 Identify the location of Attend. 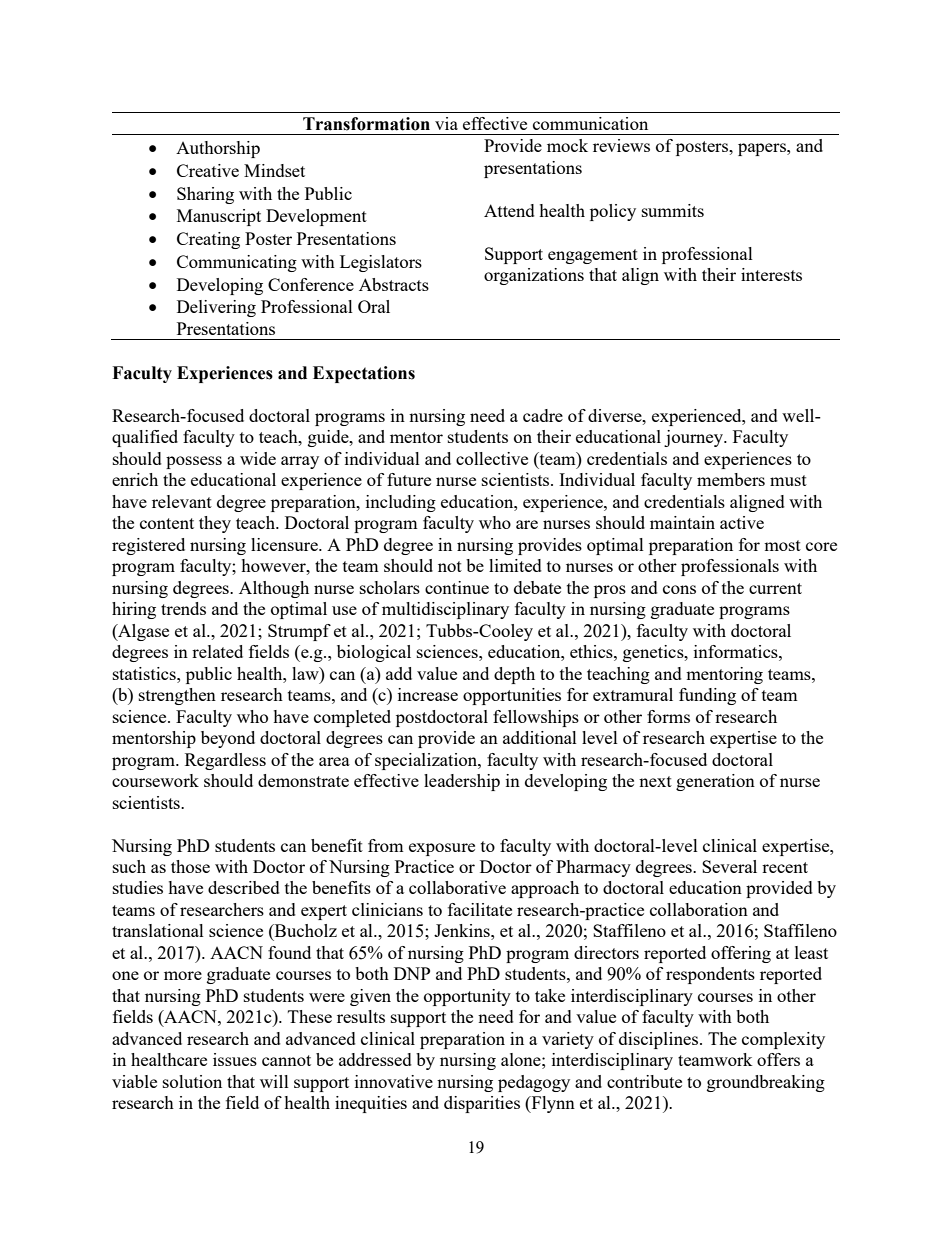
(509, 210).
